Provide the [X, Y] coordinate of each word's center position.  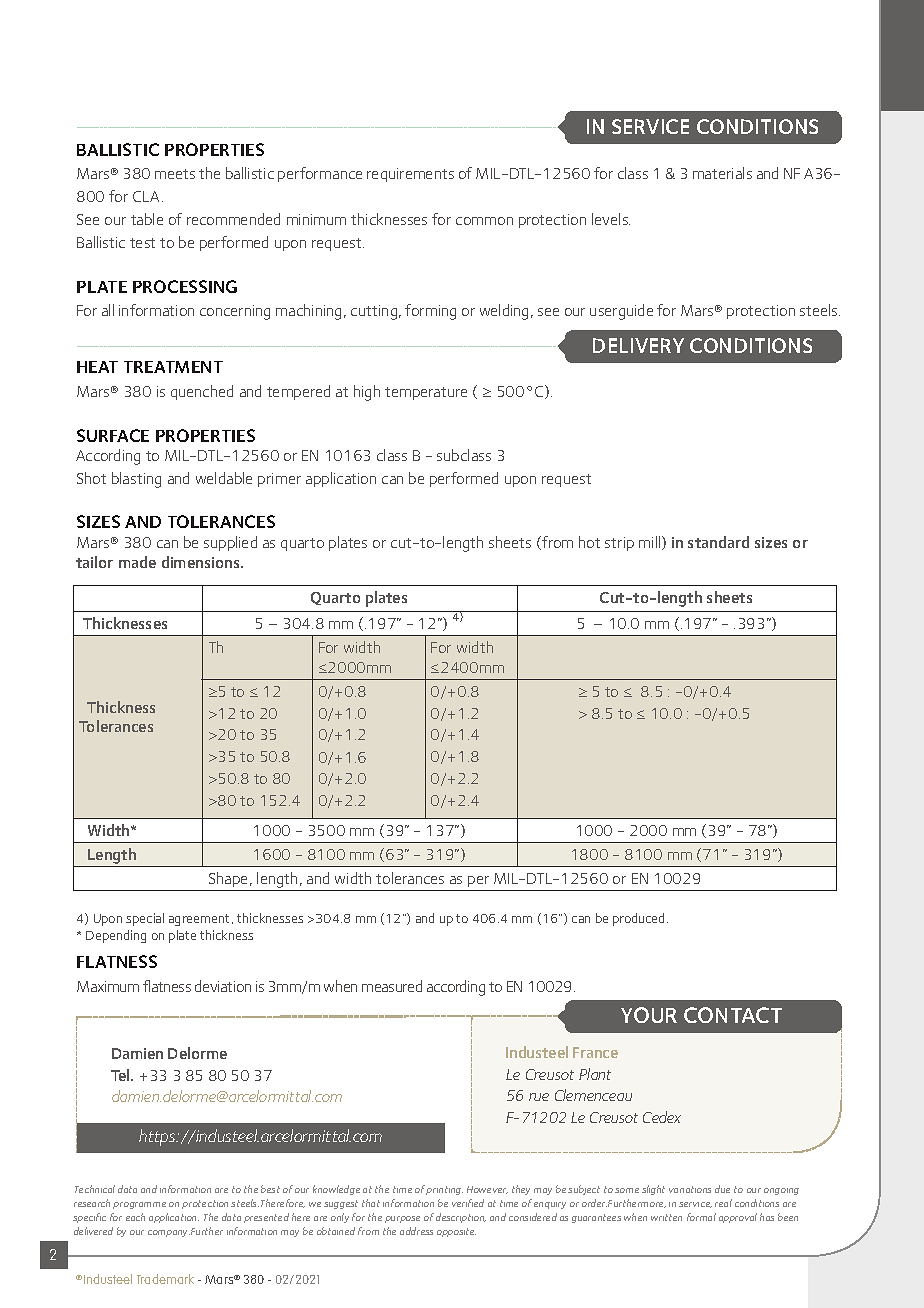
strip [619, 544]
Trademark [165, 1279]
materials [722, 173]
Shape [230, 879]
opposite [456, 1232]
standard [718, 542]
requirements [410, 175]
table [147, 219]
